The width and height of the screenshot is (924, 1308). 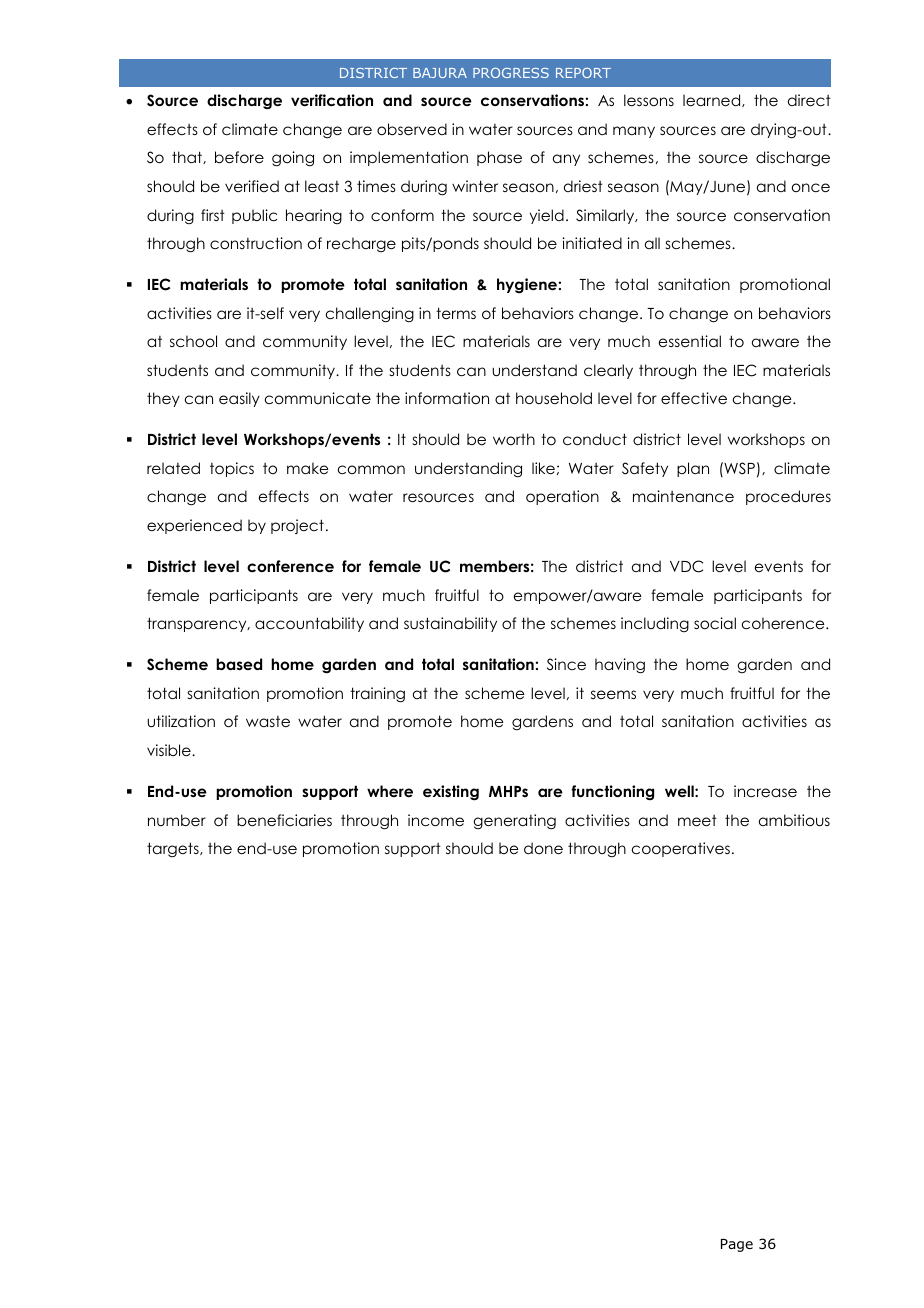 I want to click on Page, so click(x=737, y=1245).
